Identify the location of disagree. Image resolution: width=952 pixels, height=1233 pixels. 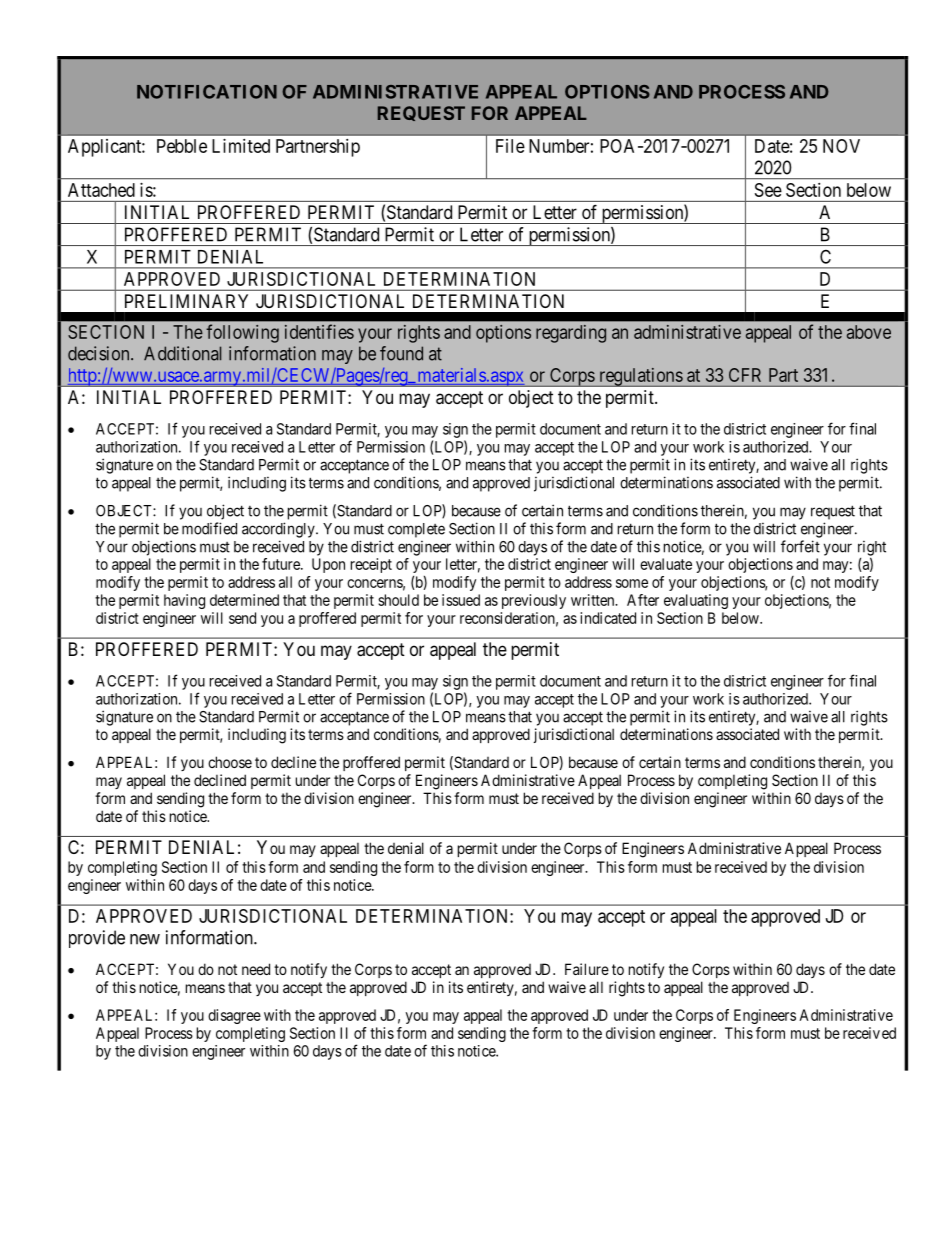
(234, 1016).
